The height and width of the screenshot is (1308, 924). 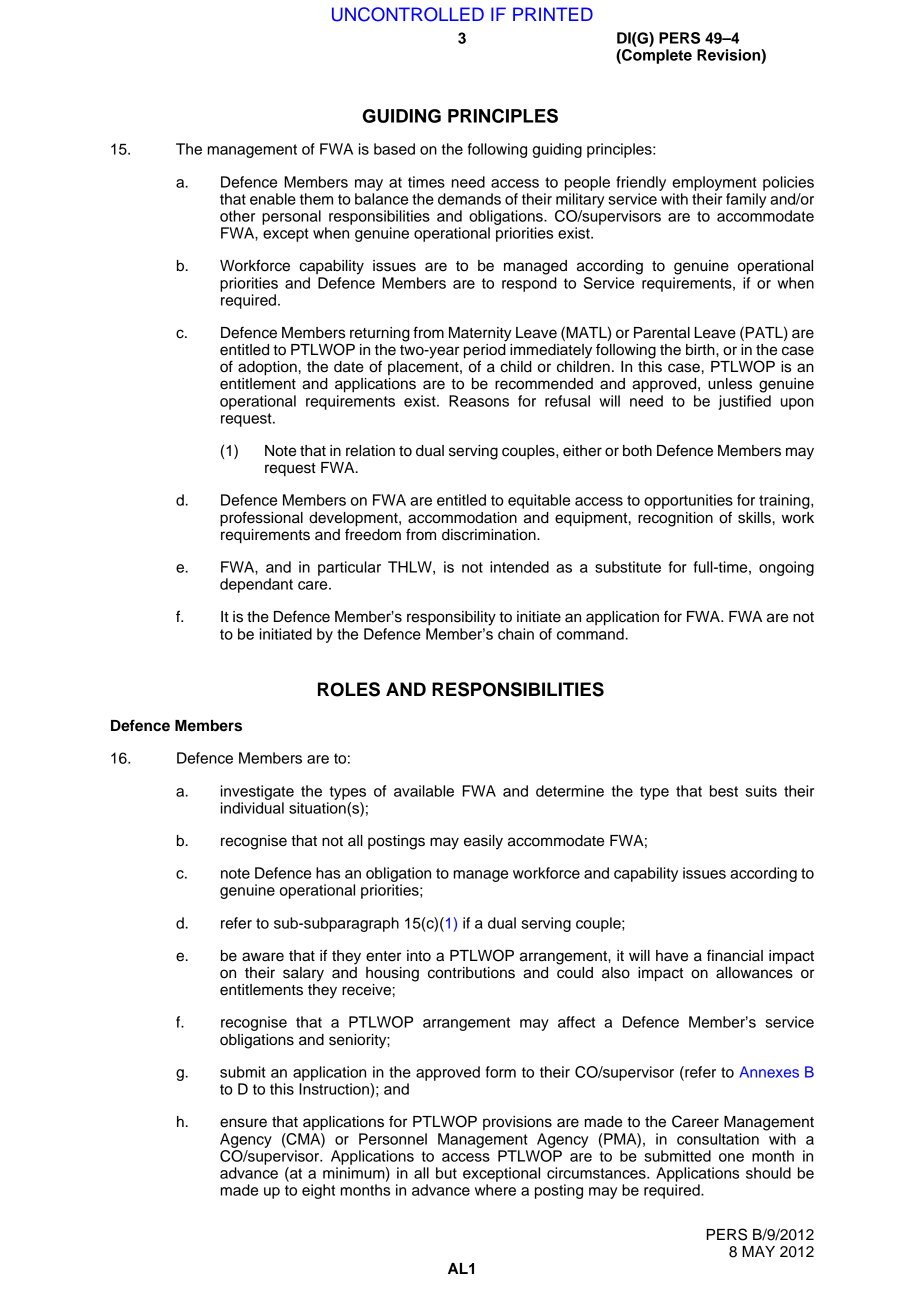 What do you see at coordinates (318, 1191) in the screenshot?
I see `eight` at bounding box center [318, 1191].
